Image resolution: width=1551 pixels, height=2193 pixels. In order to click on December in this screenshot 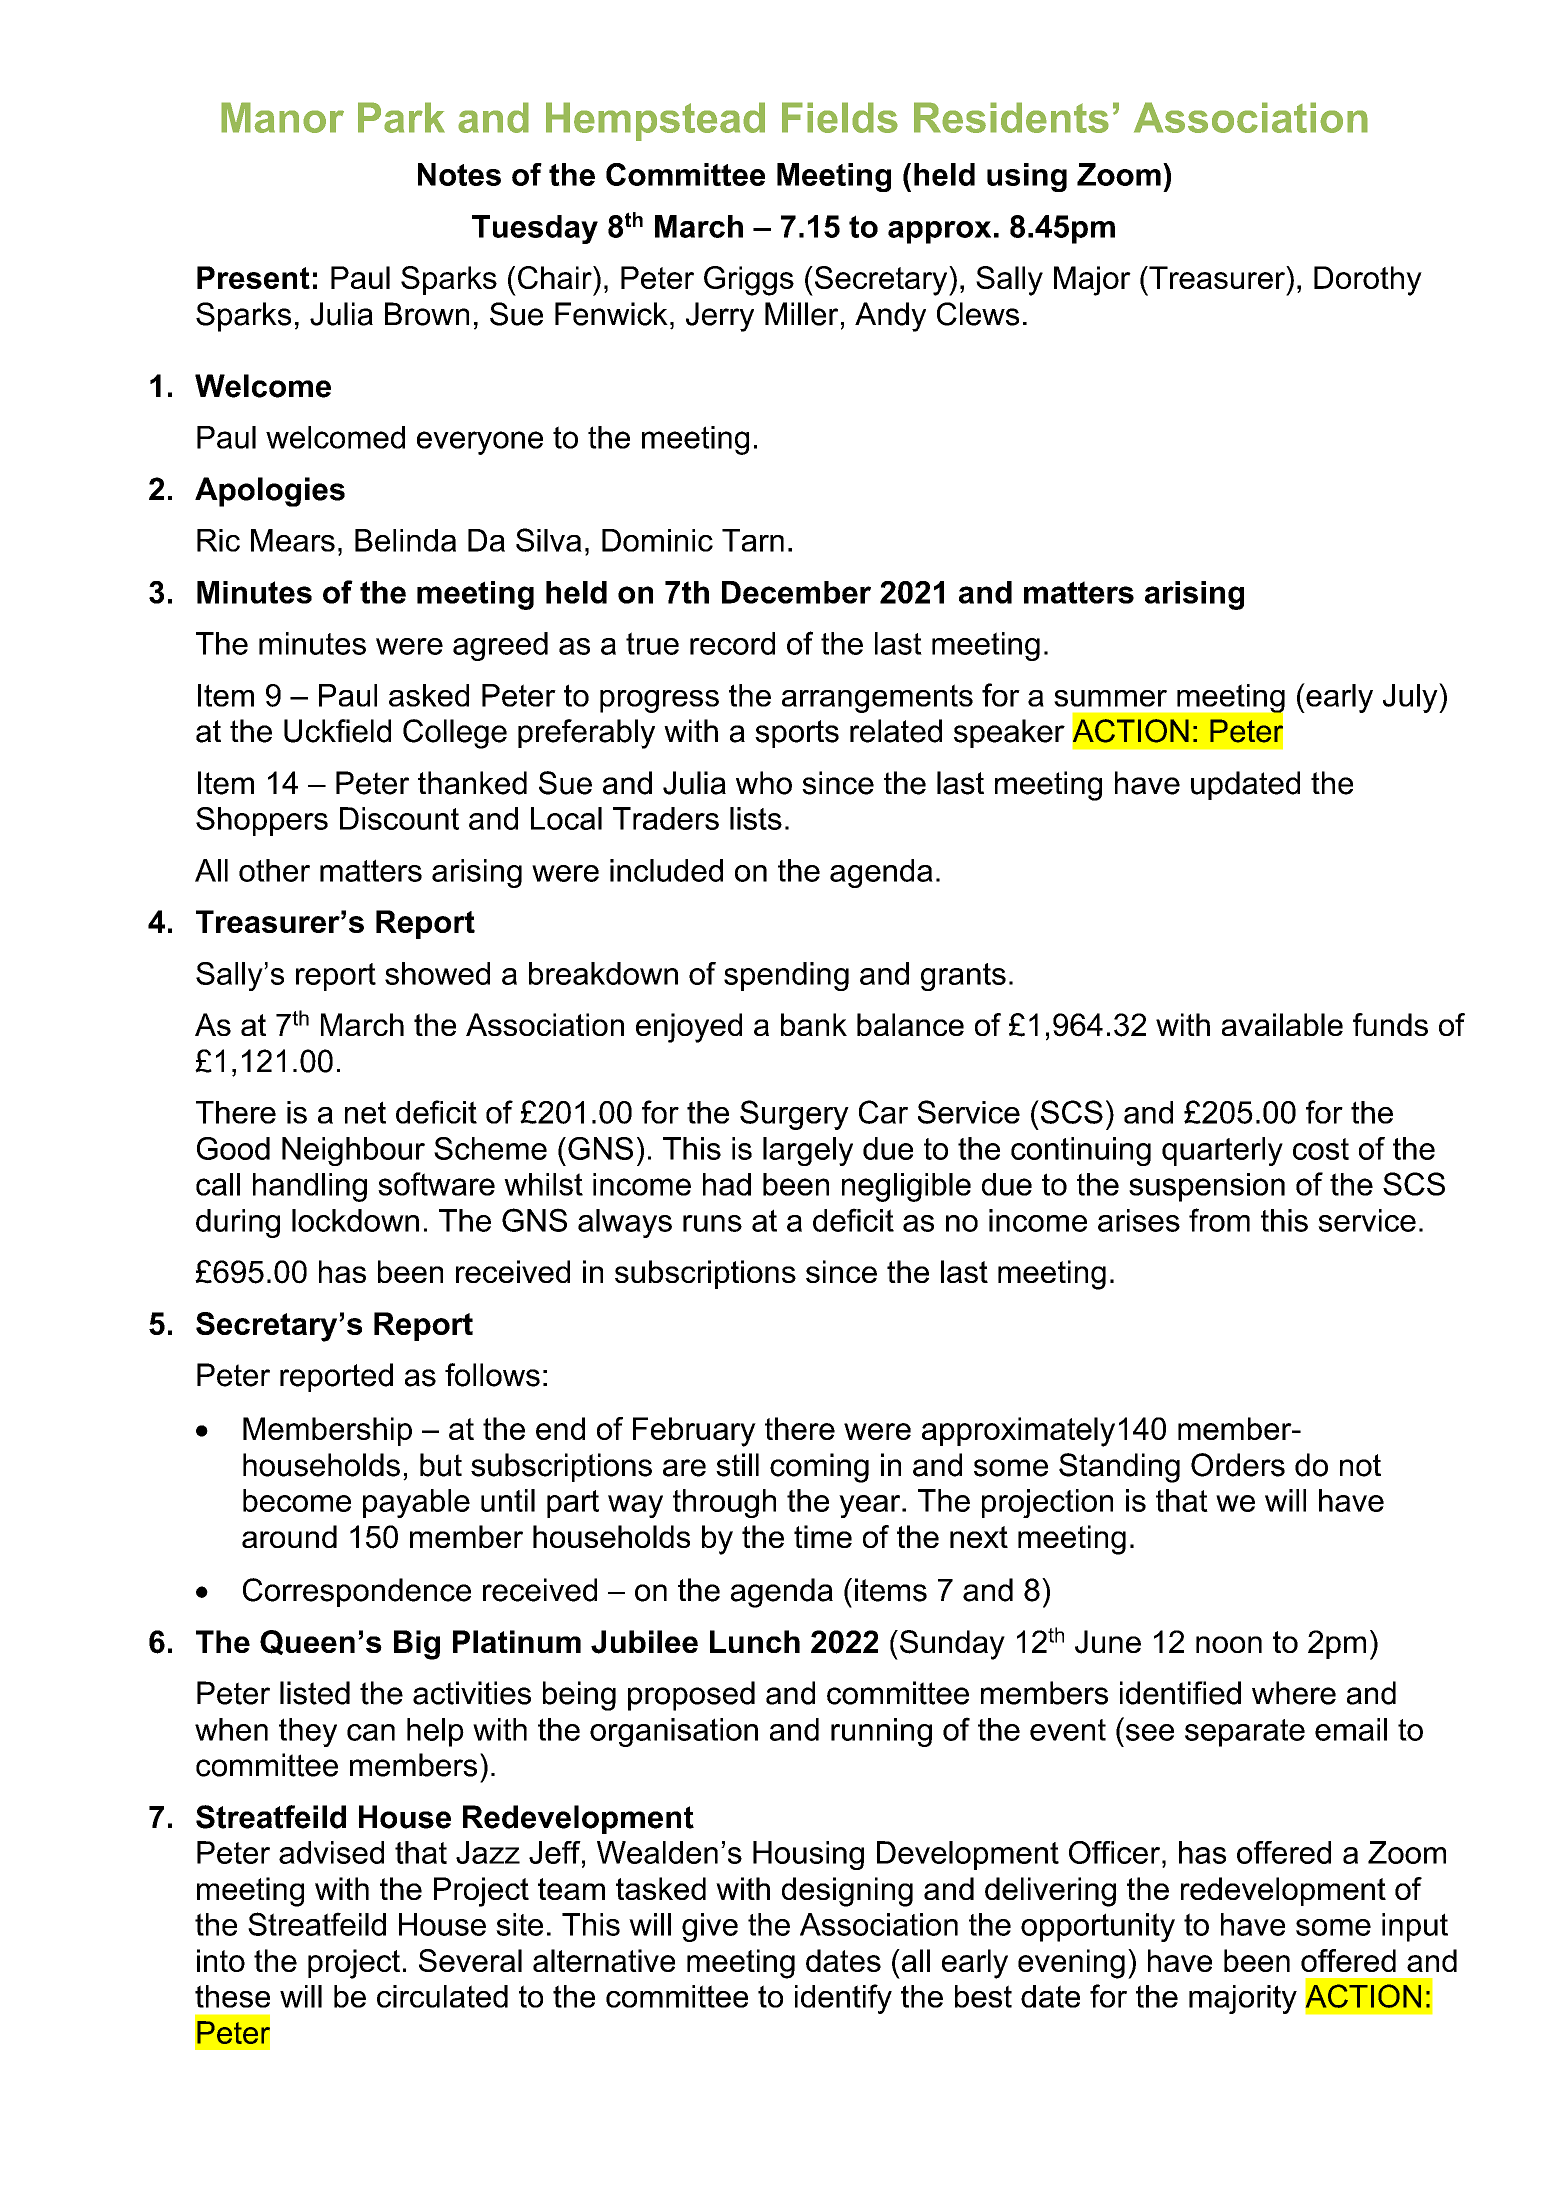, I will do `click(796, 592)`.
